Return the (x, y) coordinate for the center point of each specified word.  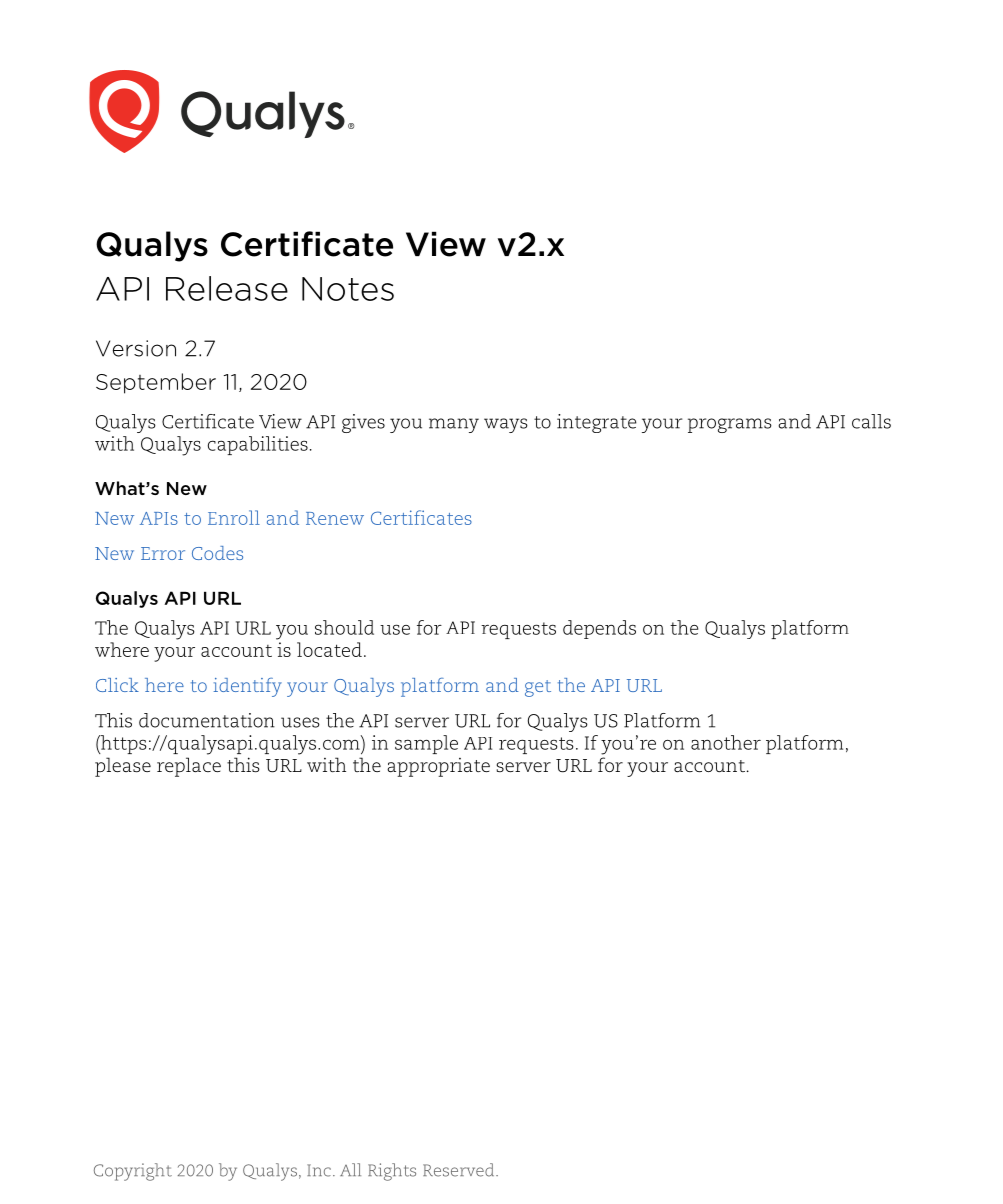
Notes (348, 289)
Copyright (133, 1172)
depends (599, 629)
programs (730, 425)
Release (227, 288)
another (726, 742)
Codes (217, 553)
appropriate (438, 767)
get (538, 688)
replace (189, 767)
